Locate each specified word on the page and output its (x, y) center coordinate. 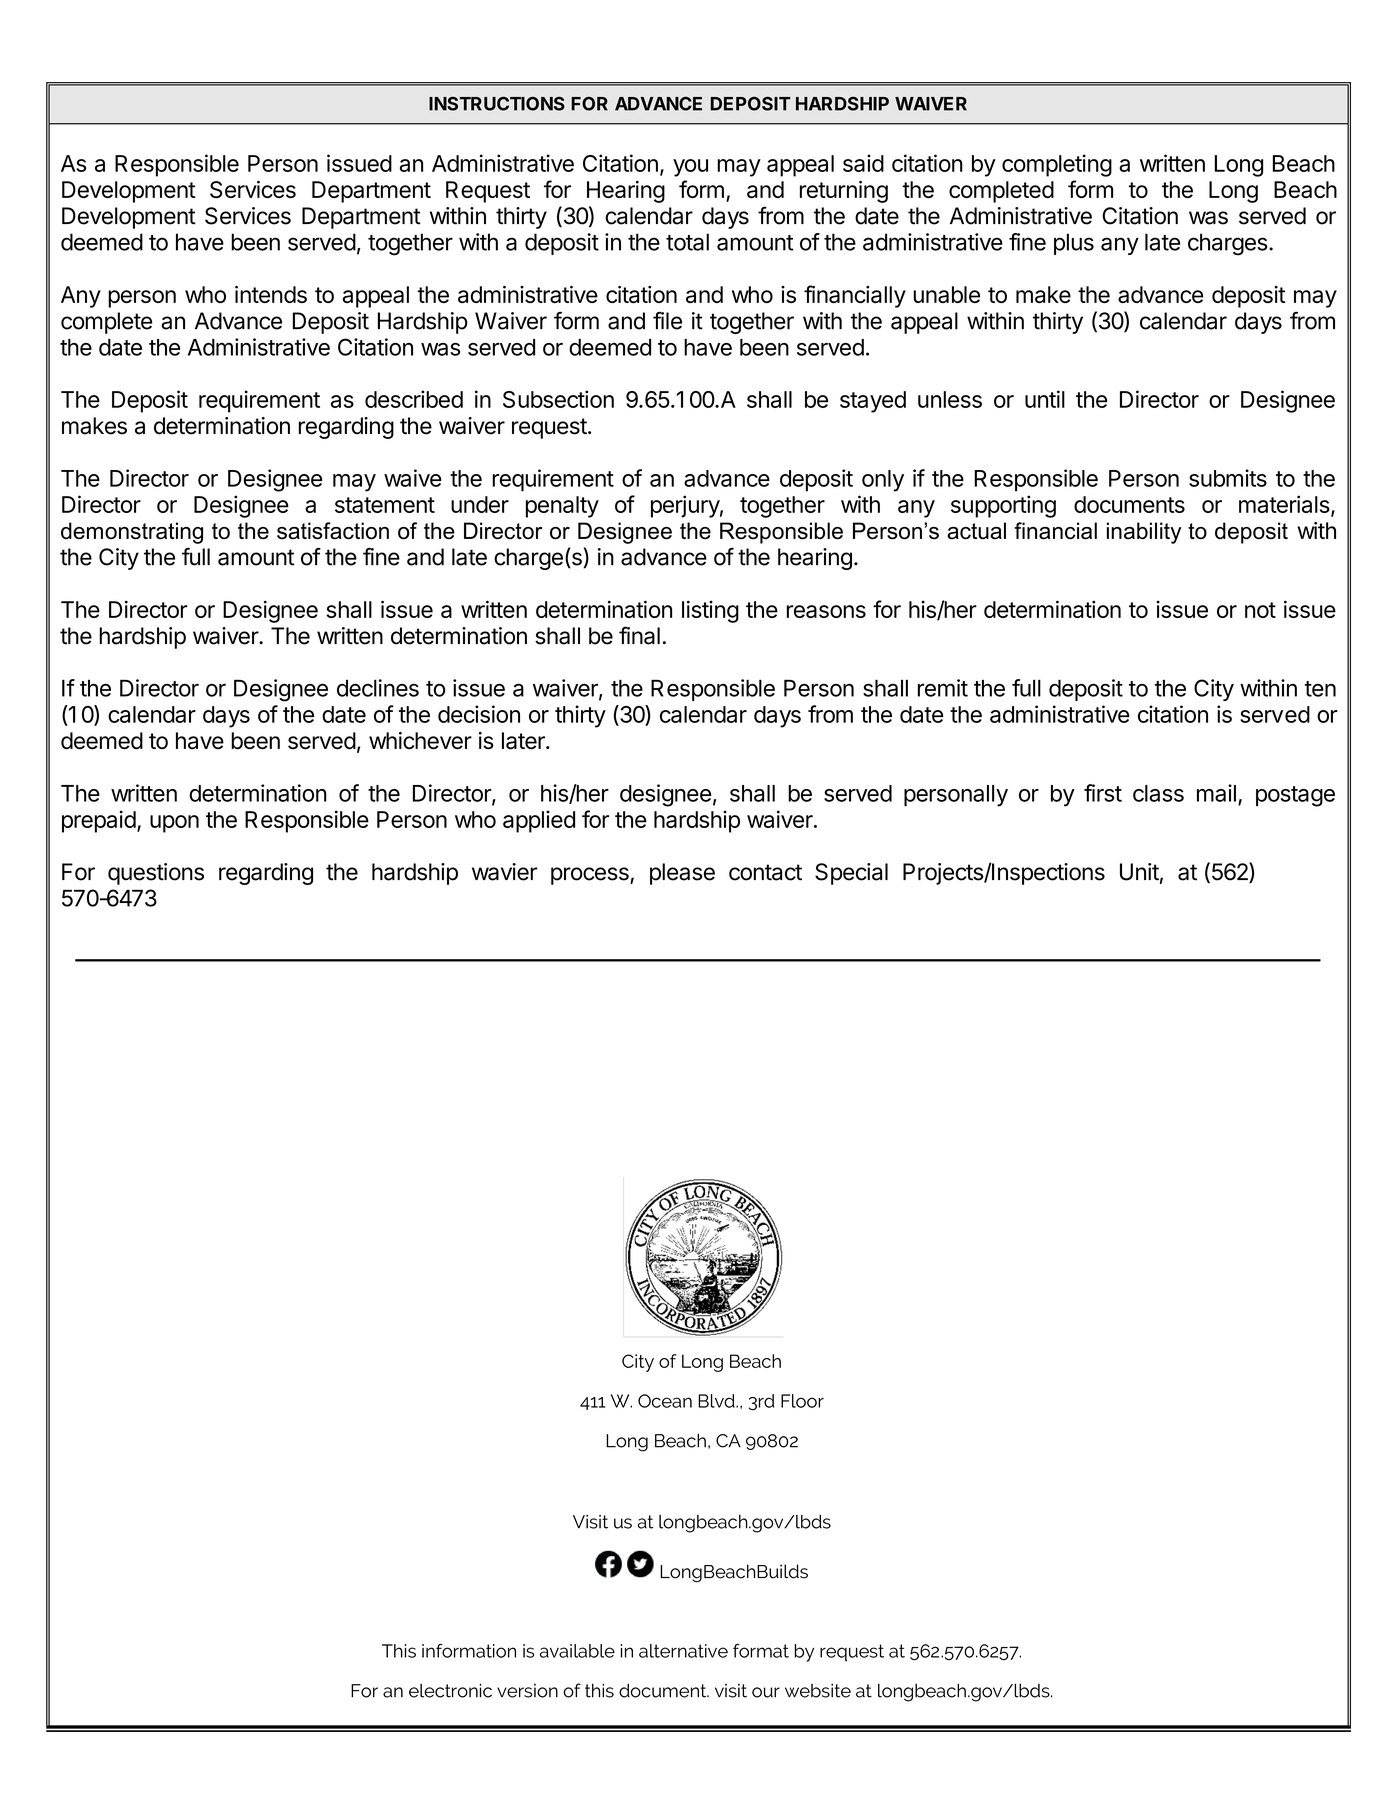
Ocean (665, 1401)
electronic (450, 1690)
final (639, 635)
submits (1228, 478)
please (682, 874)
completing (1057, 165)
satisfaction (333, 531)
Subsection (558, 399)
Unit (1139, 872)
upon (174, 824)
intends (271, 294)
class (1158, 793)
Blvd (717, 1401)
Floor (802, 1401)
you (690, 168)
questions (156, 874)
